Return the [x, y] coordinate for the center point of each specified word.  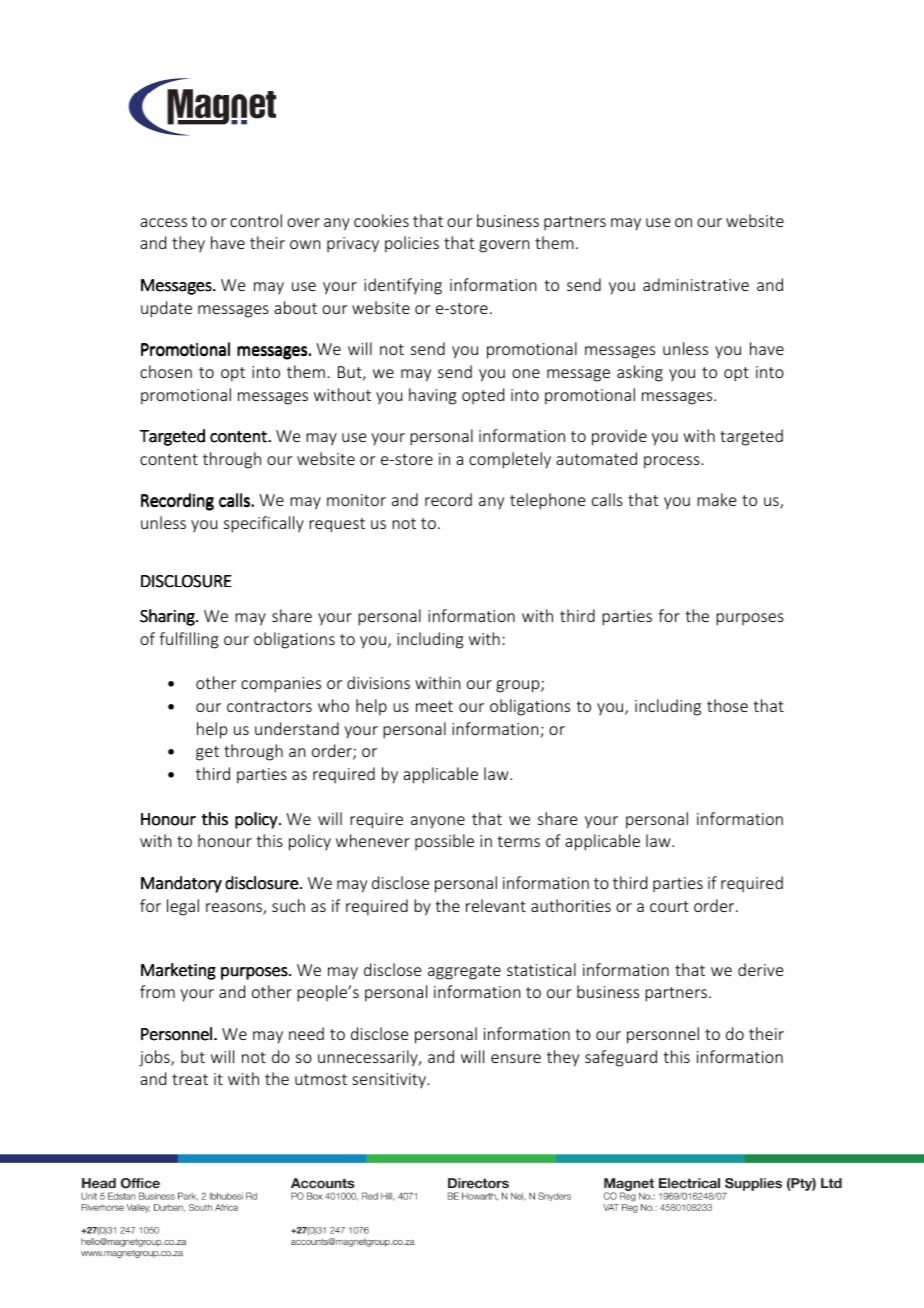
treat [190, 1079]
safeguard [621, 1058]
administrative [696, 284]
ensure [516, 1058]
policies [412, 244]
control [256, 220]
